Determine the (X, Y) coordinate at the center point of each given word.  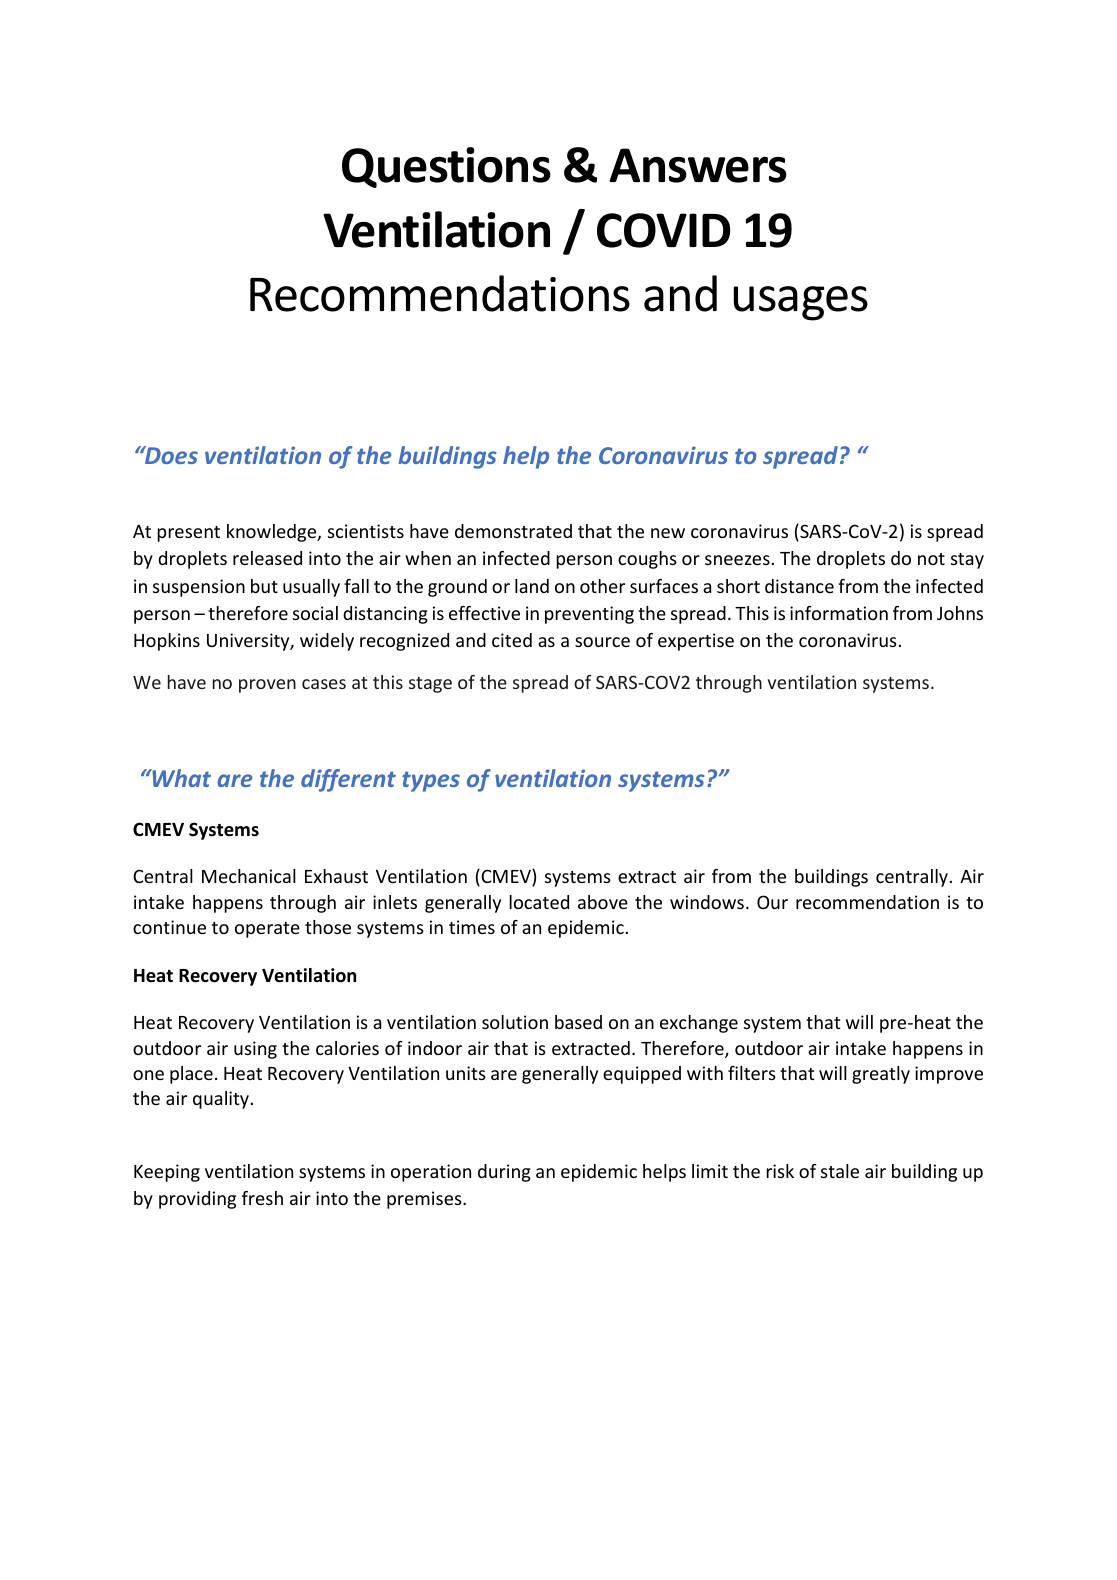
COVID (663, 230)
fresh (262, 1198)
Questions (446, 167)
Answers (698, 165)
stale (840, 1171)
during (504, 1173)
